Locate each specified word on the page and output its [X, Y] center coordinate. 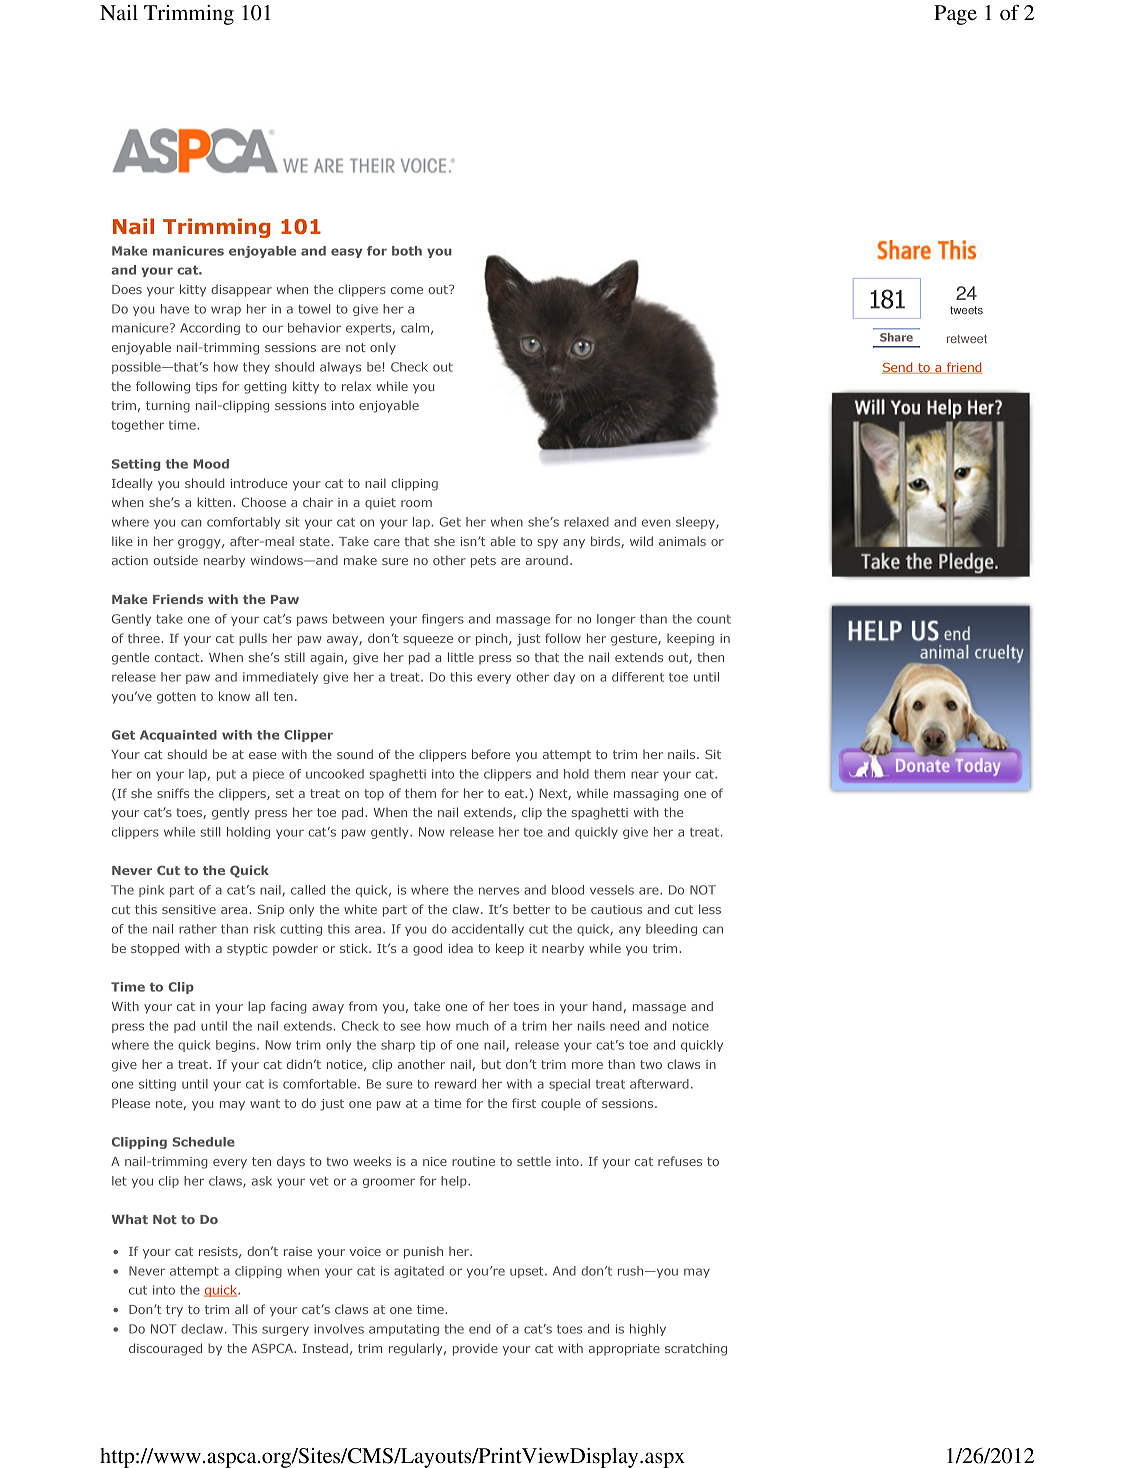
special [569, 1085]
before [491, 754]
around [547, 560]
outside [175, 560]
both [407, 251]
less [710, 909]
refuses [680, 1161]
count [714, 619]
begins [237, 1046]
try [174, 1311]
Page [955, 15]
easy [346, 253]
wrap [226, 311]
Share [896, 337]
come [407, 290]
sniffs [173, 793]
